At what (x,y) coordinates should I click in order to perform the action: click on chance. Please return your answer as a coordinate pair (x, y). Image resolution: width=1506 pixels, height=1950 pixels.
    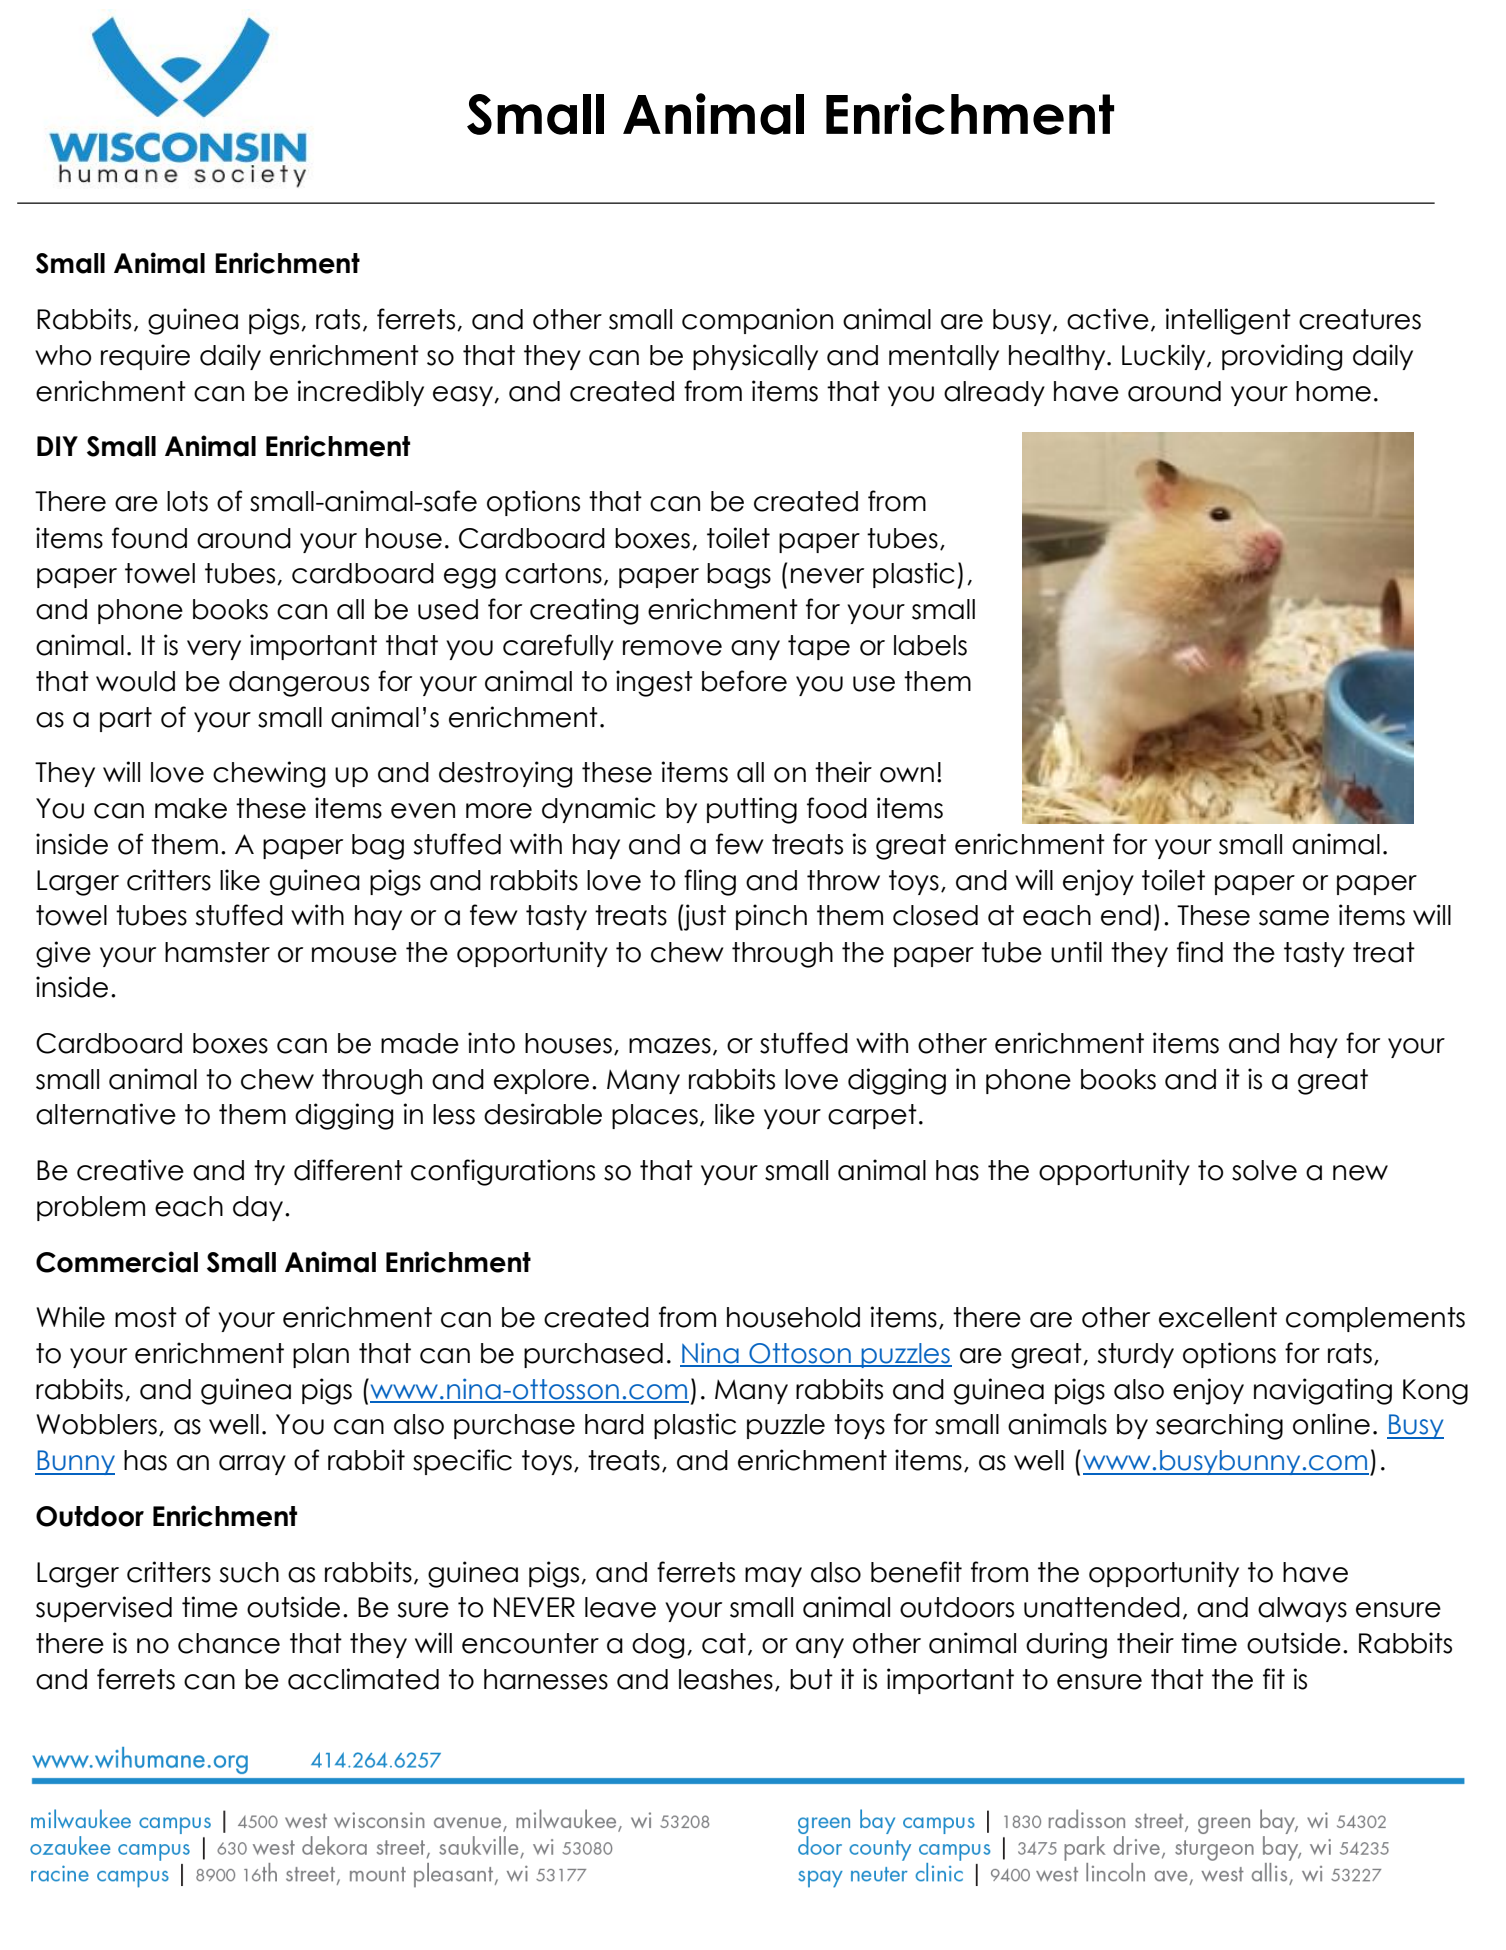
    Looking at the image, I should click on (229, 1643).
